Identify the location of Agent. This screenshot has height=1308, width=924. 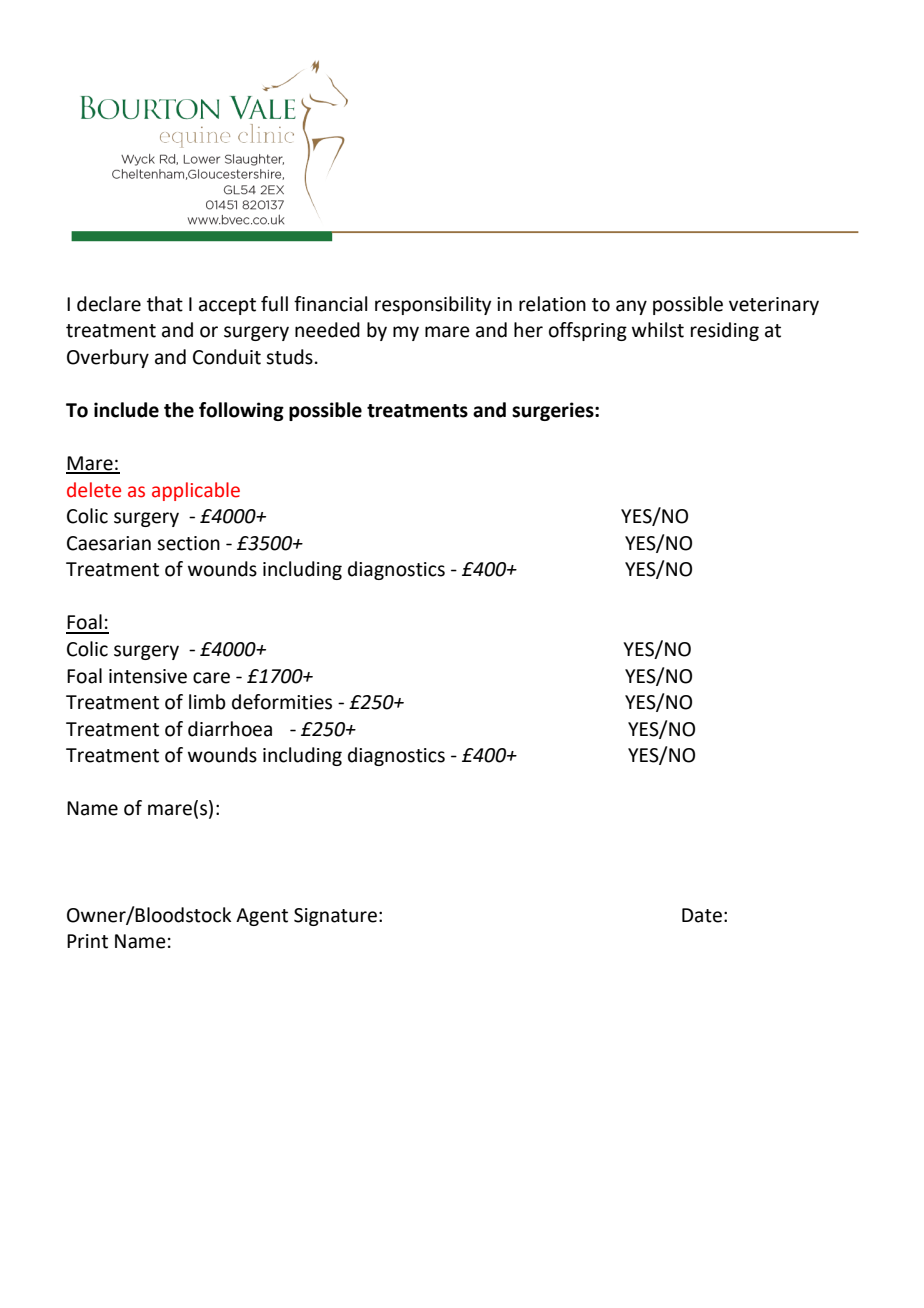
(262, 917).
